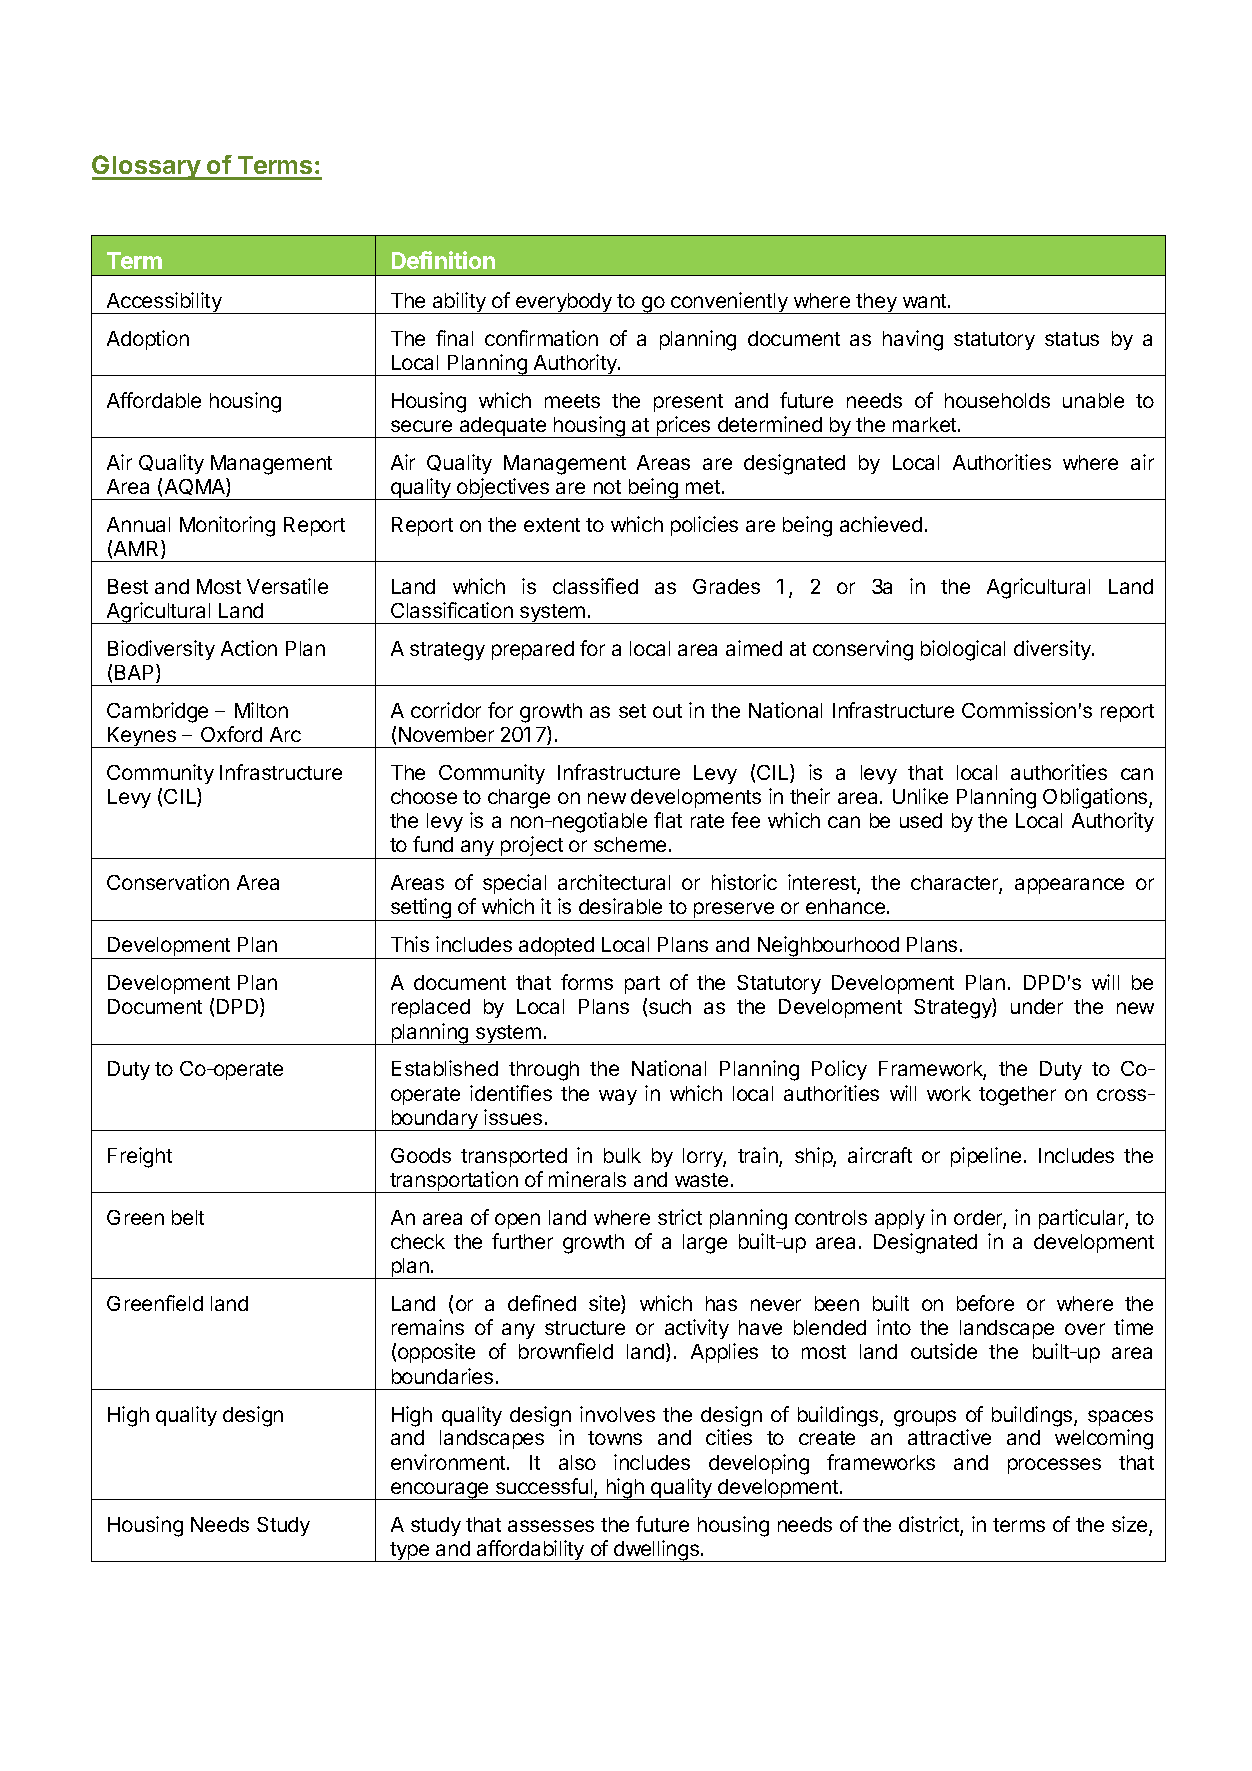 The height and width of the page is (1771, 1252). Describe the element at coordinates (564, 303) in the page. I see `everybody` at that location.
